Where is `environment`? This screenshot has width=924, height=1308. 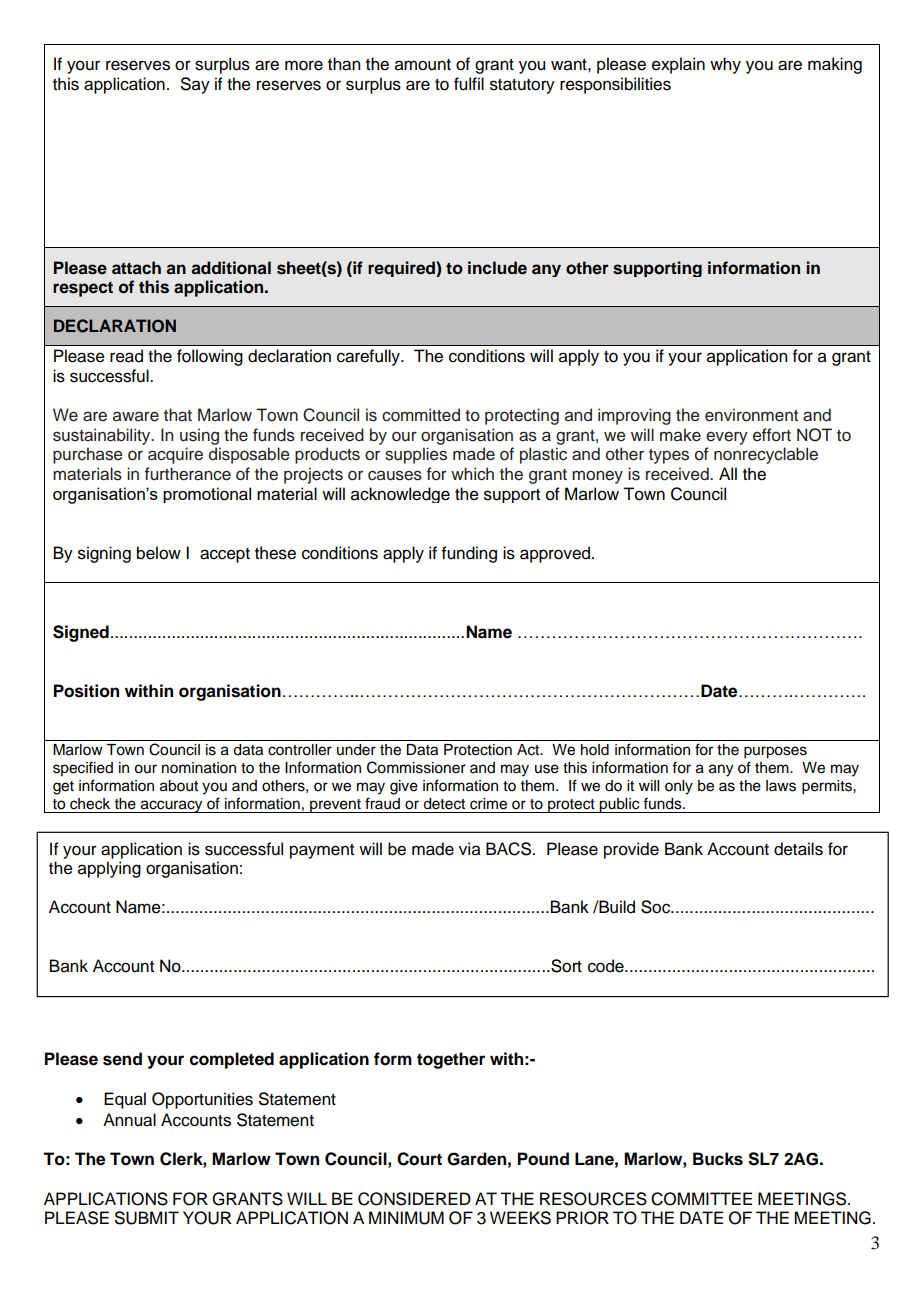 environment is located at coordinates (751, 415).
